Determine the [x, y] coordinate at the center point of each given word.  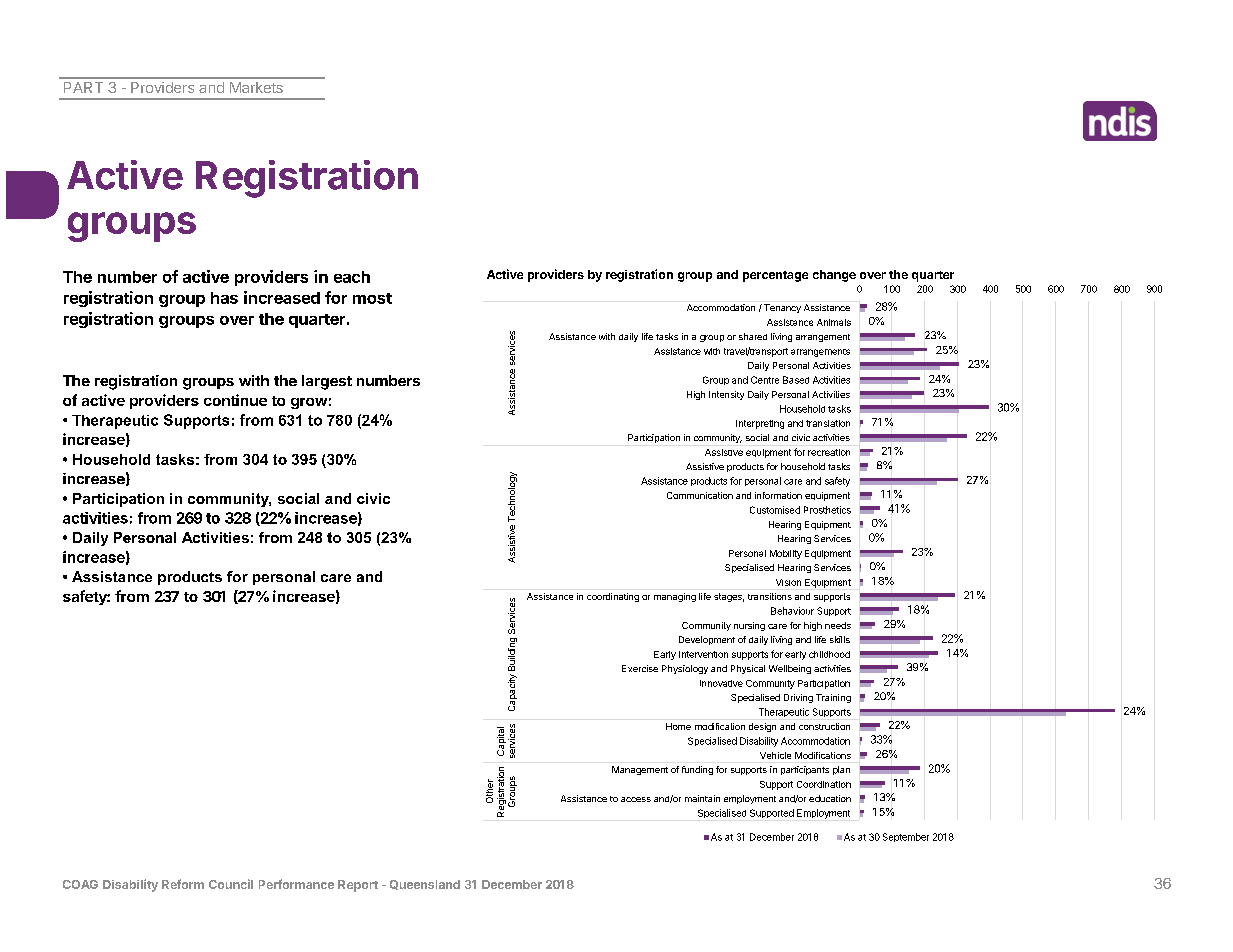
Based [796, 380]
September [906, 837]
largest [327, 382]
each [352, 277]
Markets [256, 87]
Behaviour [792, 611]
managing [675, 597]
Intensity [726, 395]
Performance [296, 884]
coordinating [613, 597]
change [834, 276]
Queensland [425, 885]
